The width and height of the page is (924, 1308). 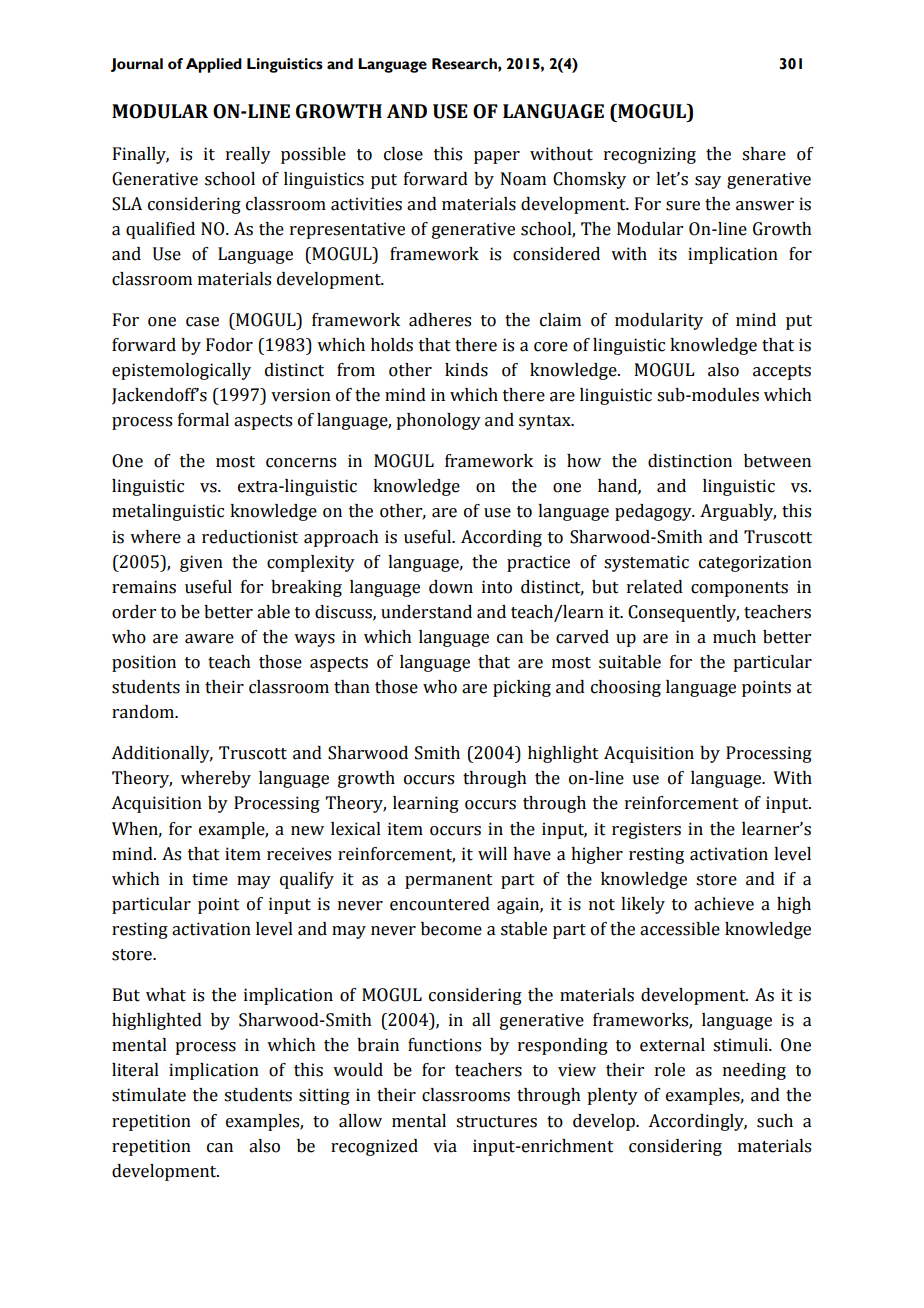 I want to click on Applied, so click(x=214, y=65).
